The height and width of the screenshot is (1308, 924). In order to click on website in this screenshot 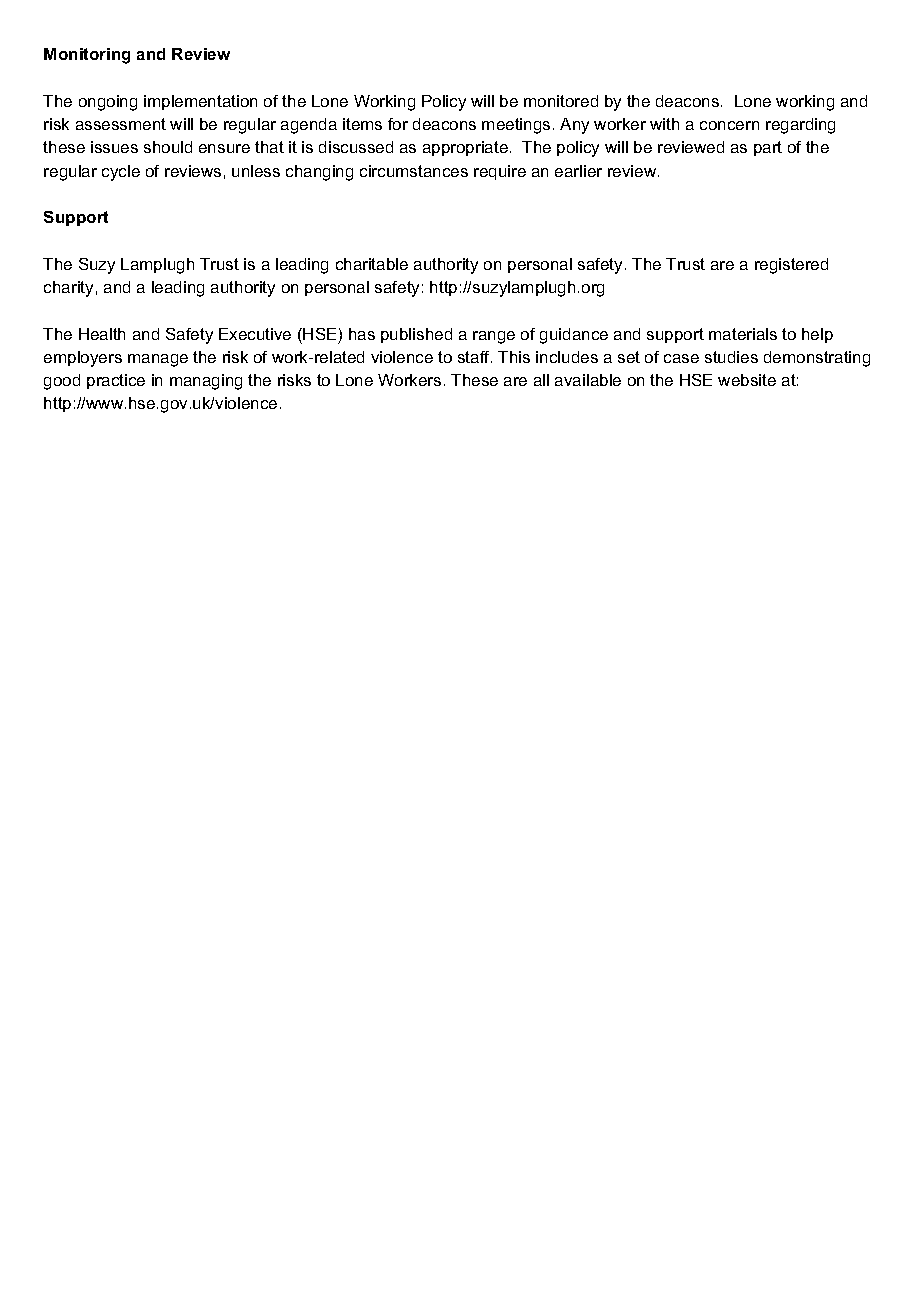, I will do `click(747, 380)`.
